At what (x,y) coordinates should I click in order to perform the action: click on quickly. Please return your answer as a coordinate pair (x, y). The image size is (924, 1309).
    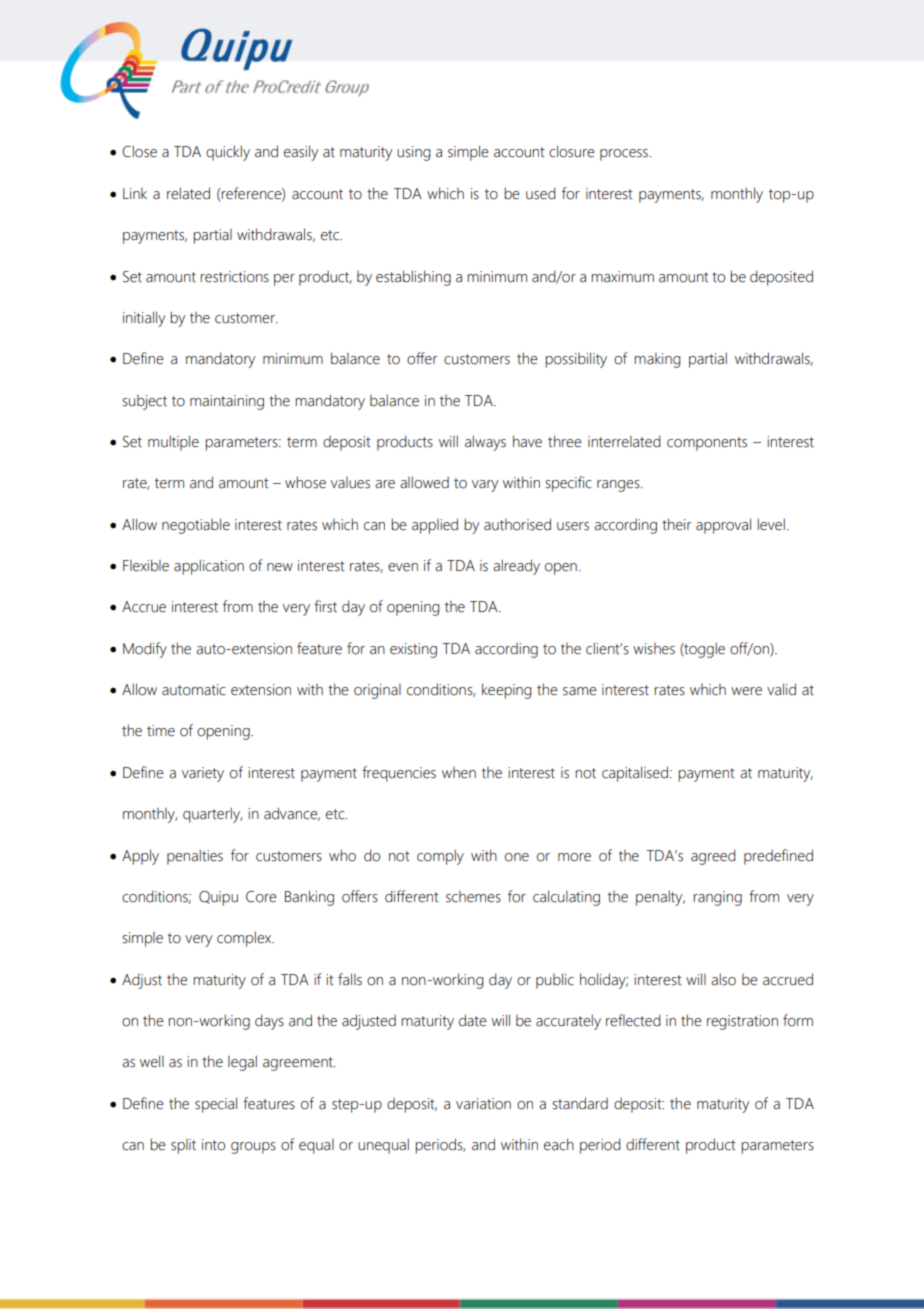
    Looking at the image, I should click on (228, 153).
